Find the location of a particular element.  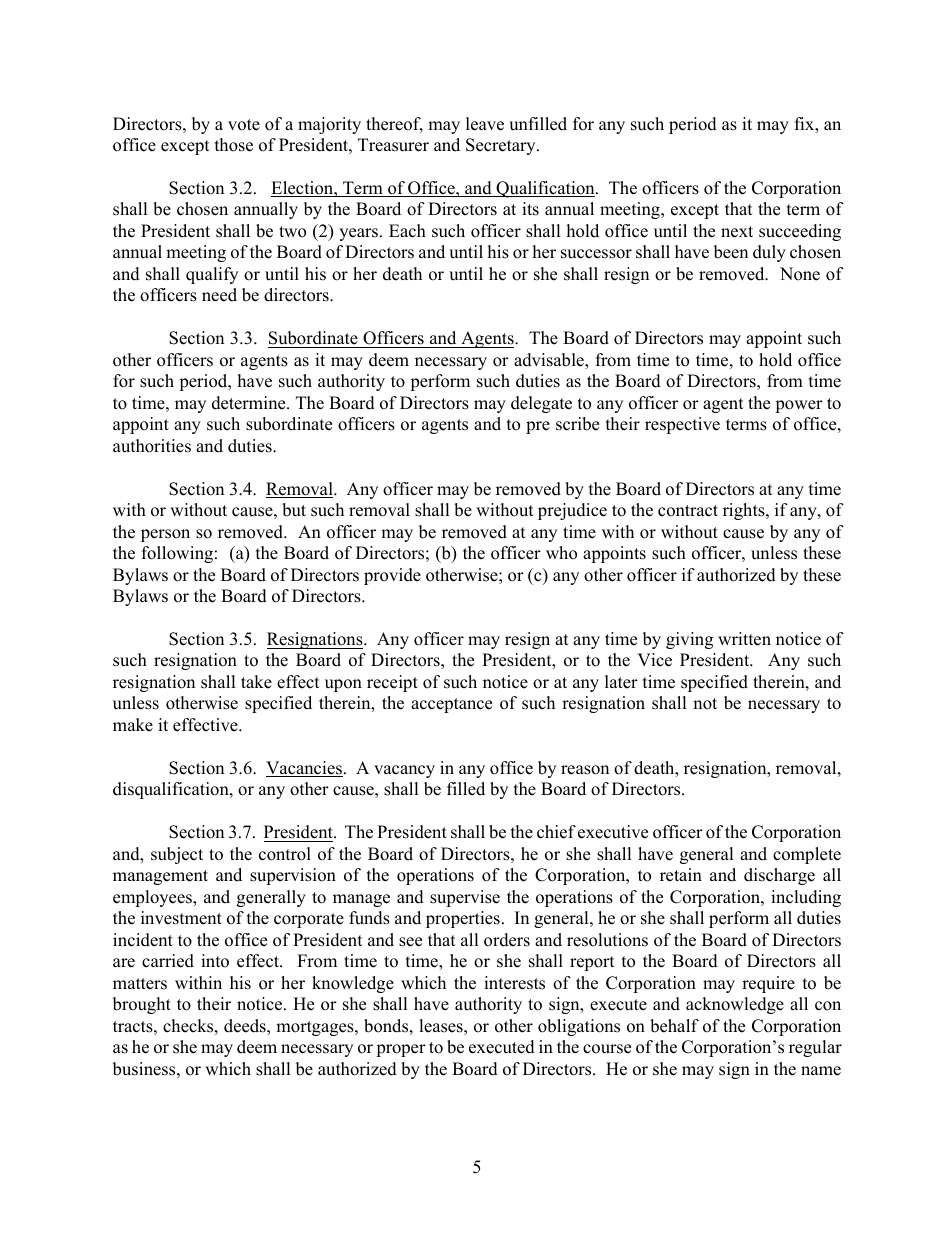

authorities is located at coordinates (152, 446).
